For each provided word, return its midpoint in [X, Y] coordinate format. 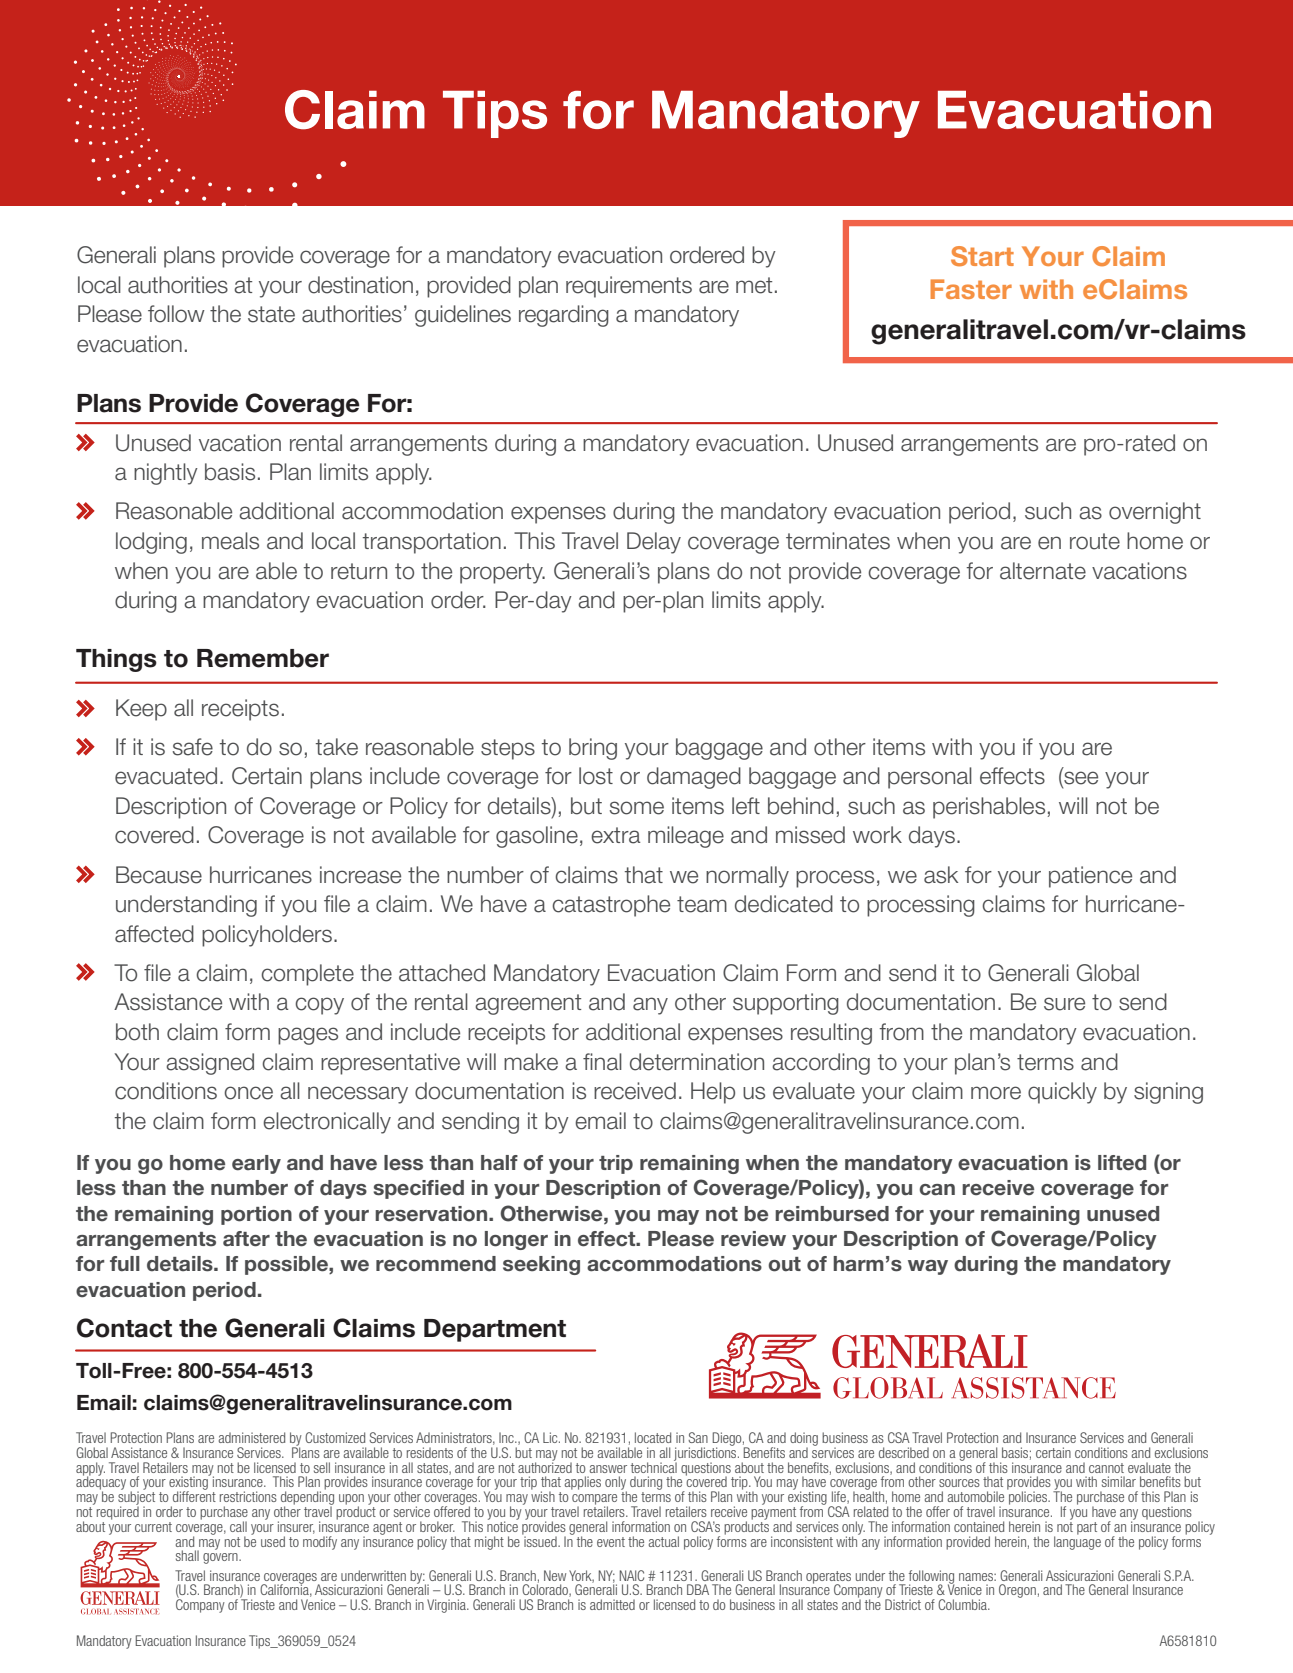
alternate [1043, 571]
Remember [263, 658]
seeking [541, 1265]
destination [360, 285]
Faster [971, 289]
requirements [629, 287]
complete [307, 975]
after [246, 1239]
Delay [654, 543]
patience [1090, 877]
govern [221, 1558]
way [928, 1267]
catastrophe [611, 906]
